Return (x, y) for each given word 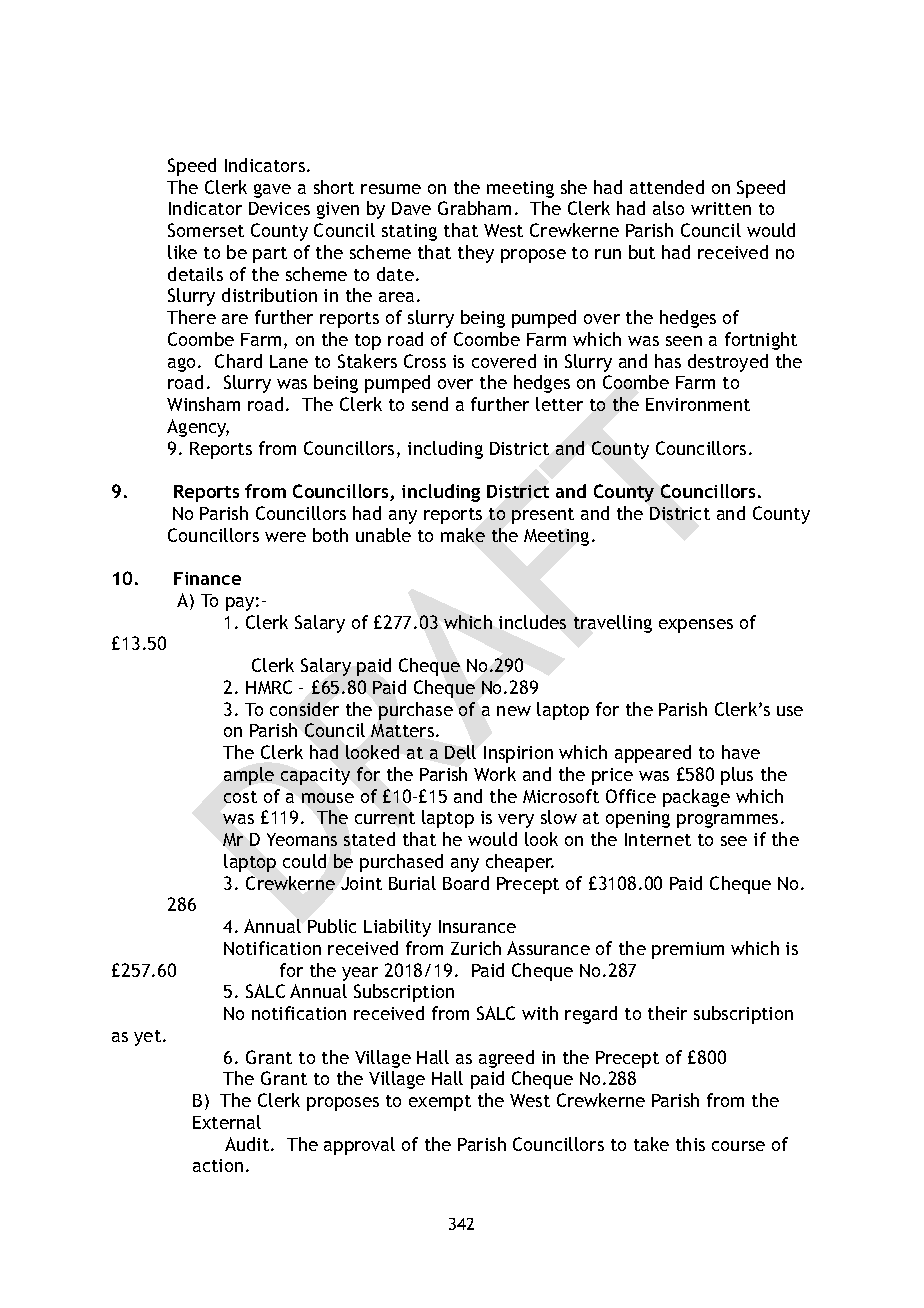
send (430, 404)
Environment (698, 404)
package (696, 798)
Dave (411, 208)
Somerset (206, 230)
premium (688, 950)
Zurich (476, 948)
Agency (198, 428)
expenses (696, 626)
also (668, 208)
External (227, 1122)
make (463, 535)
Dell (460, 752)
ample (249, 776)
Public (332, 926)
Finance (207, 578)
